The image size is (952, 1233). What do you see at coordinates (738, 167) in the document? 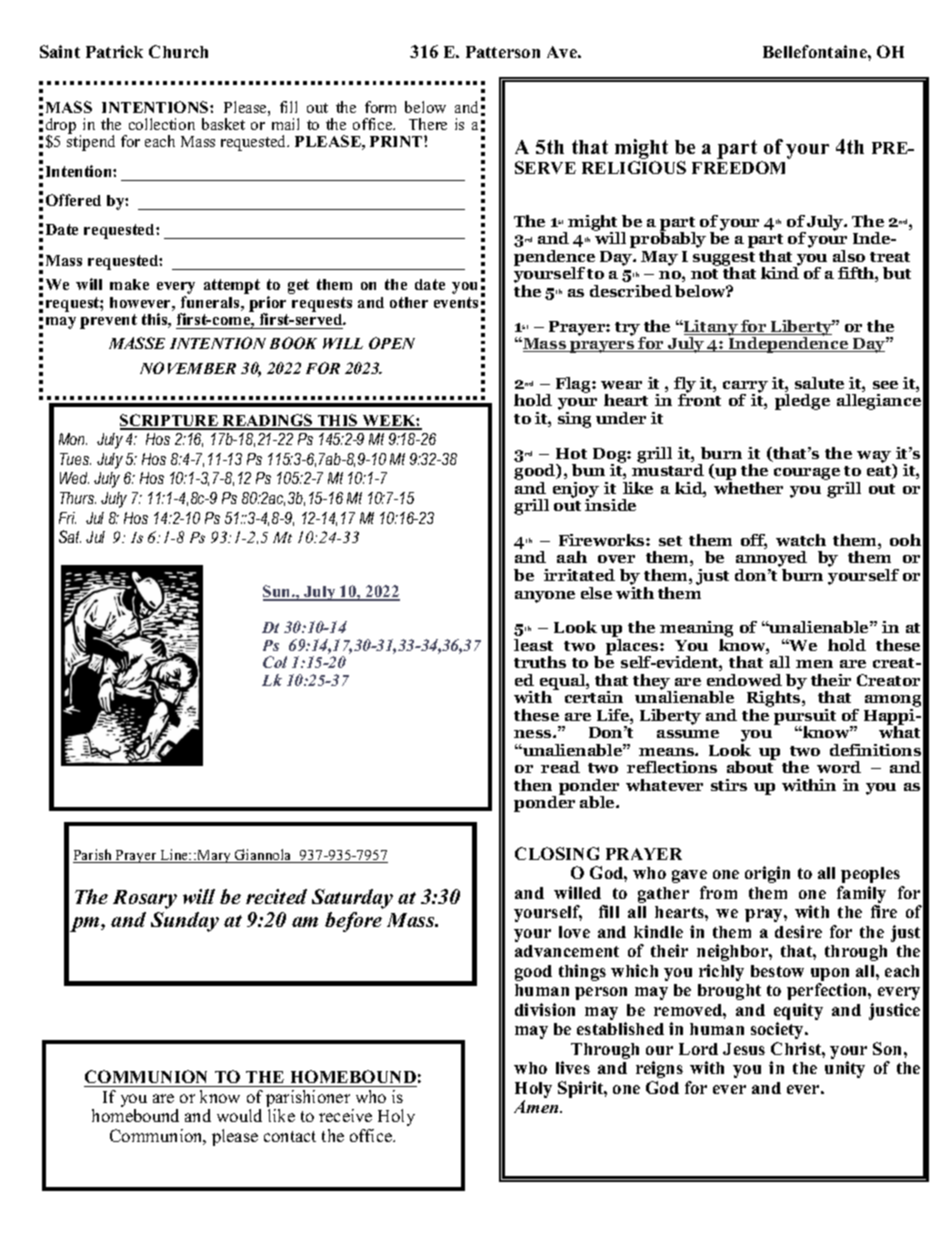
I see `FREEDOM` at bounding box center [738, 167].
